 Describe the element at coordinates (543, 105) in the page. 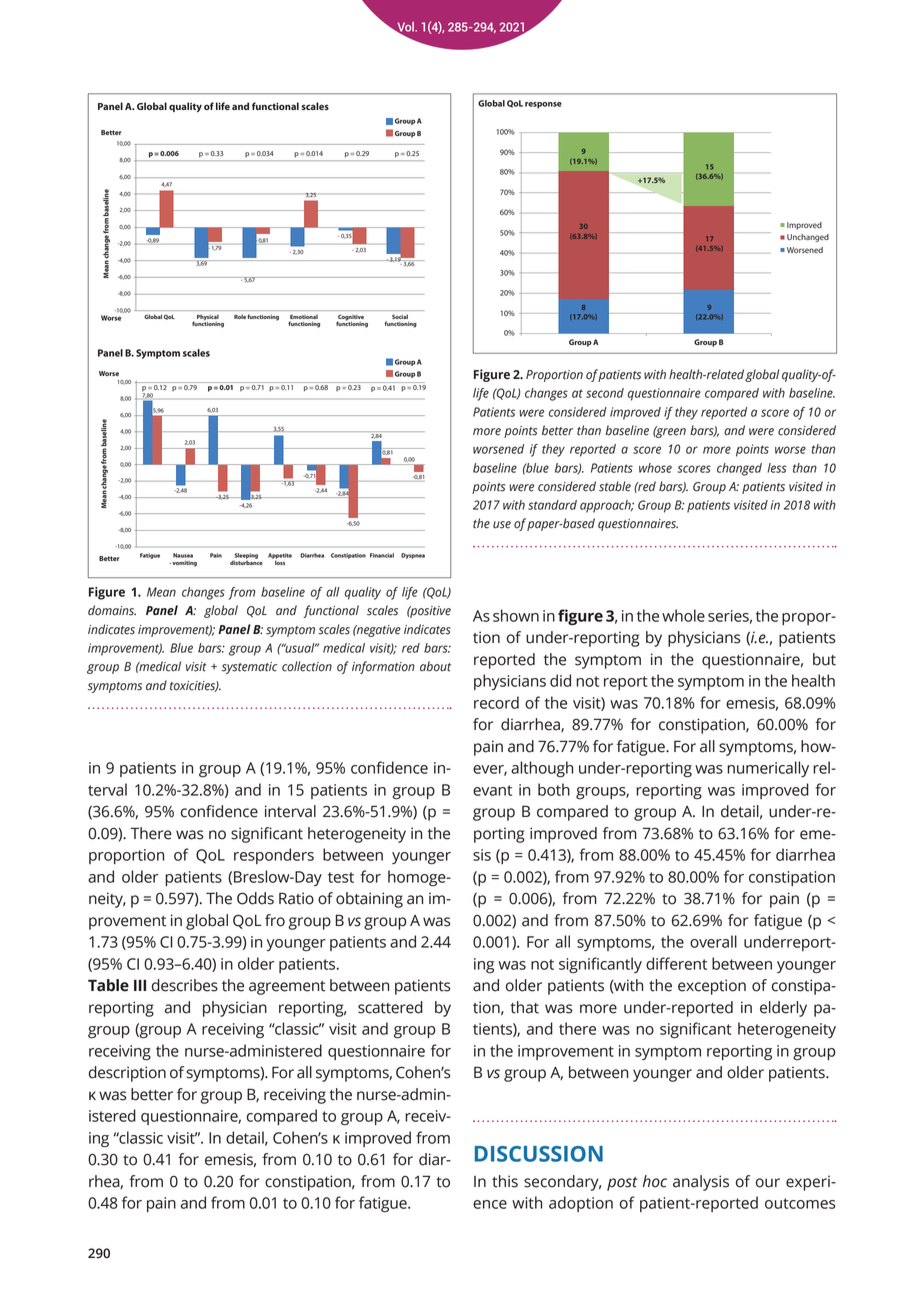

I see `response` at that location.
